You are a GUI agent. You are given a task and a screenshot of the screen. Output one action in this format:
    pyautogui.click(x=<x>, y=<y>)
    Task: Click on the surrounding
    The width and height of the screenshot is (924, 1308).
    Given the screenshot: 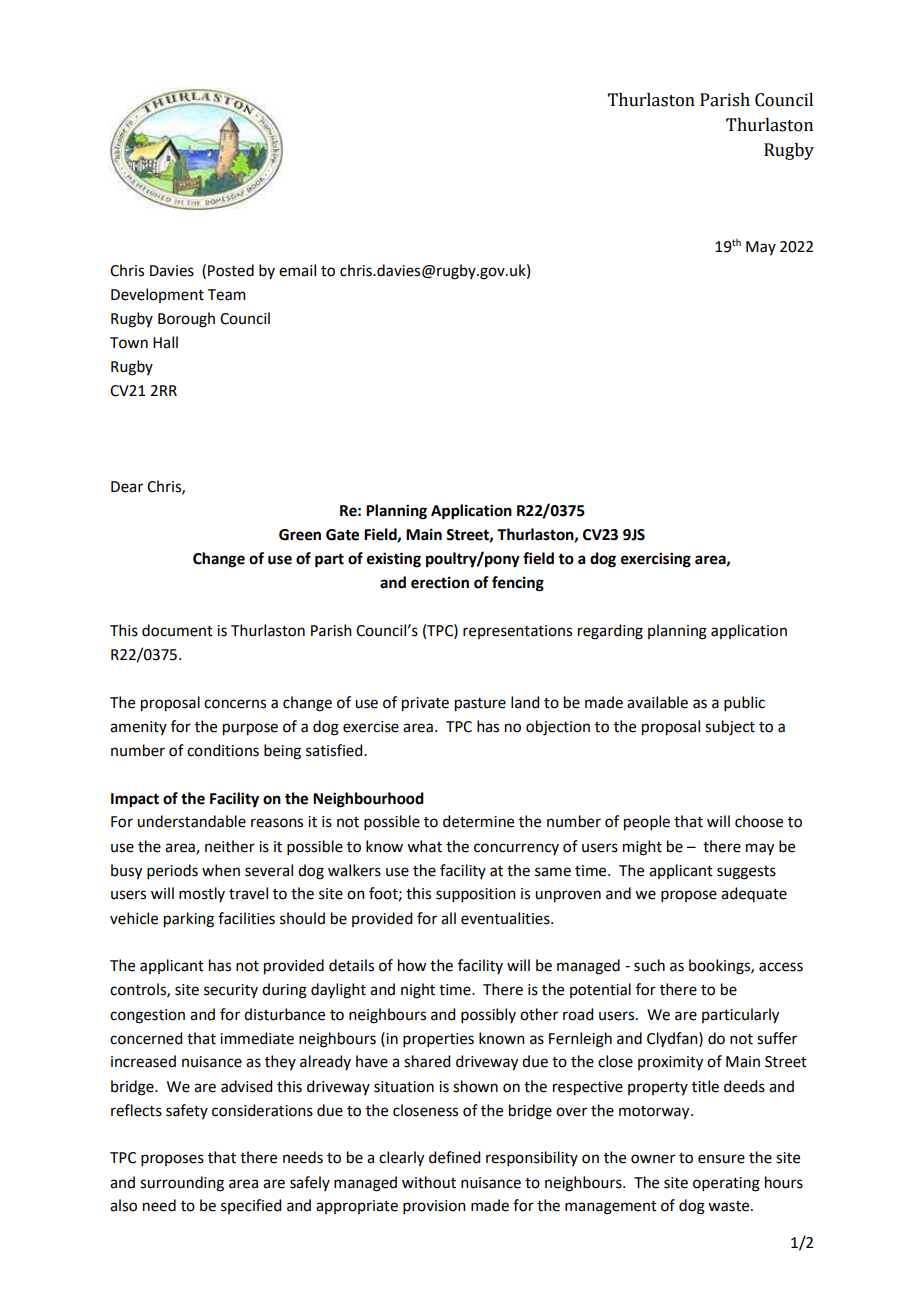 What is the action you would take?
    pyautogui.click(x=182, y=1184)
